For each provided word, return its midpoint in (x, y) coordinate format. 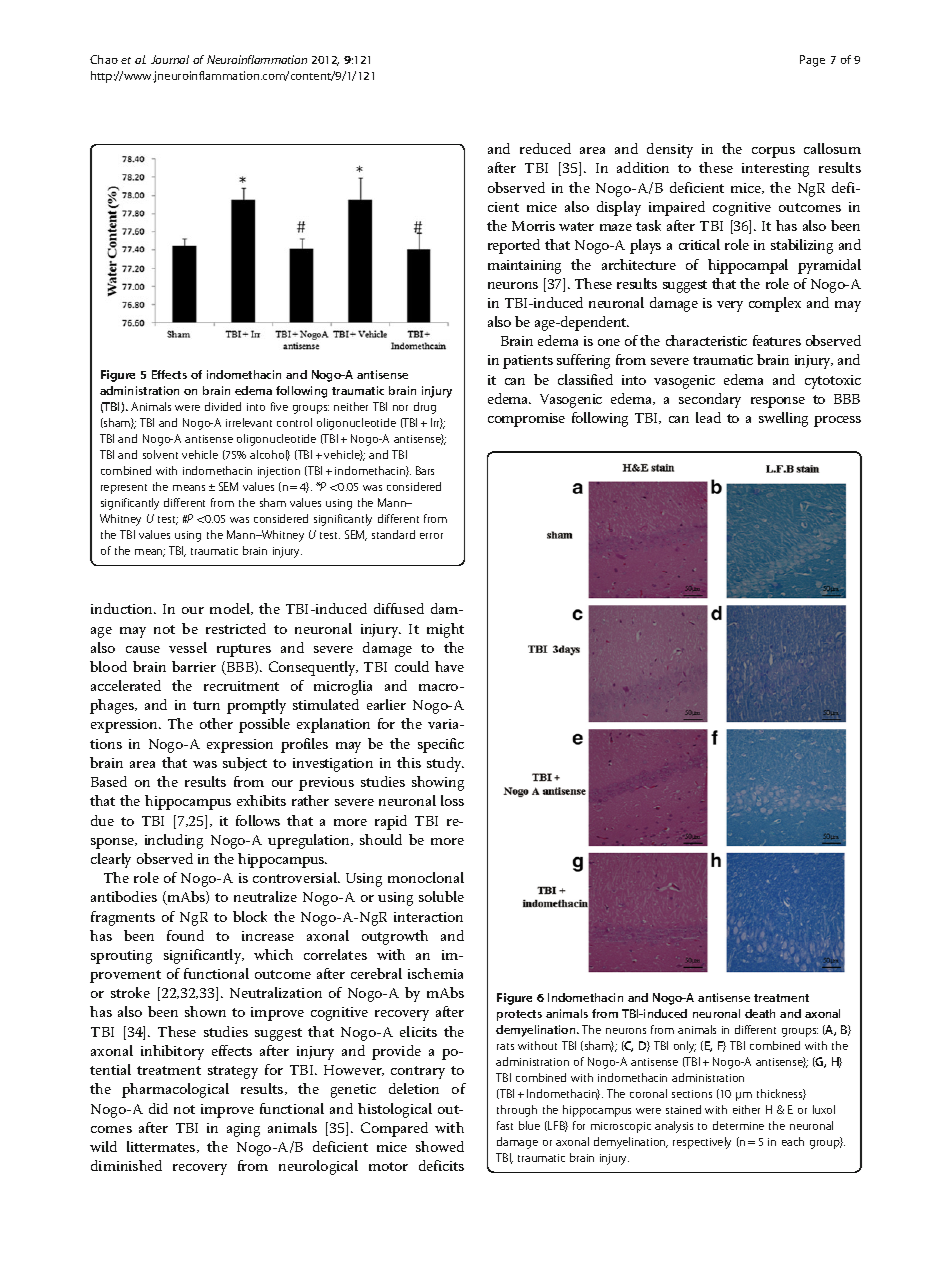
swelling (783, 419)
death (760, 1013)
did (158, 1108)
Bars (425, 470)
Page (812, 61)
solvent (160, 454)
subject (245, 764)
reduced (545, 148)
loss (452, 800)
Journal (170, 59)
